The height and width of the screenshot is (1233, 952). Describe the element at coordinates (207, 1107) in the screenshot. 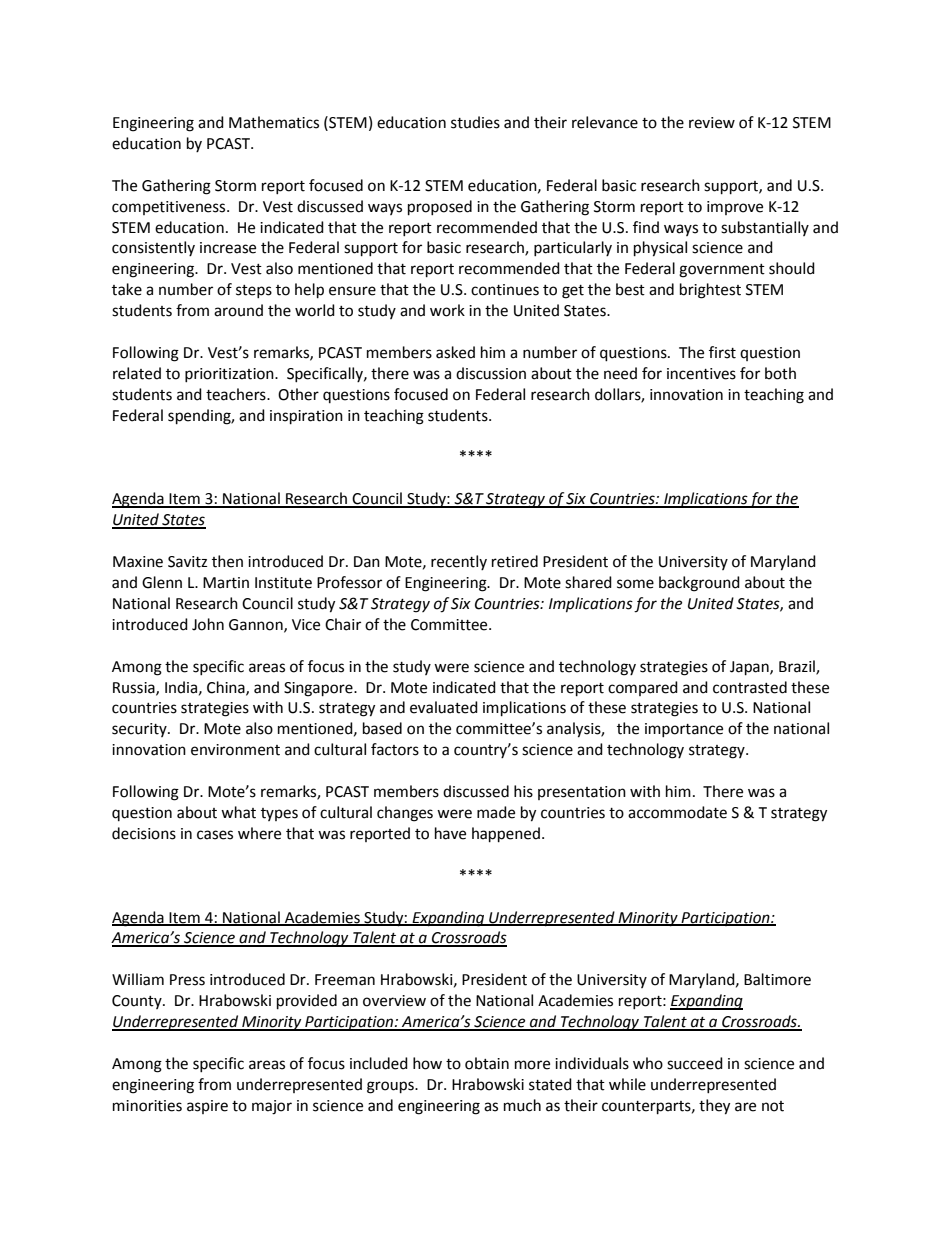

I see `aspire` at that location.
